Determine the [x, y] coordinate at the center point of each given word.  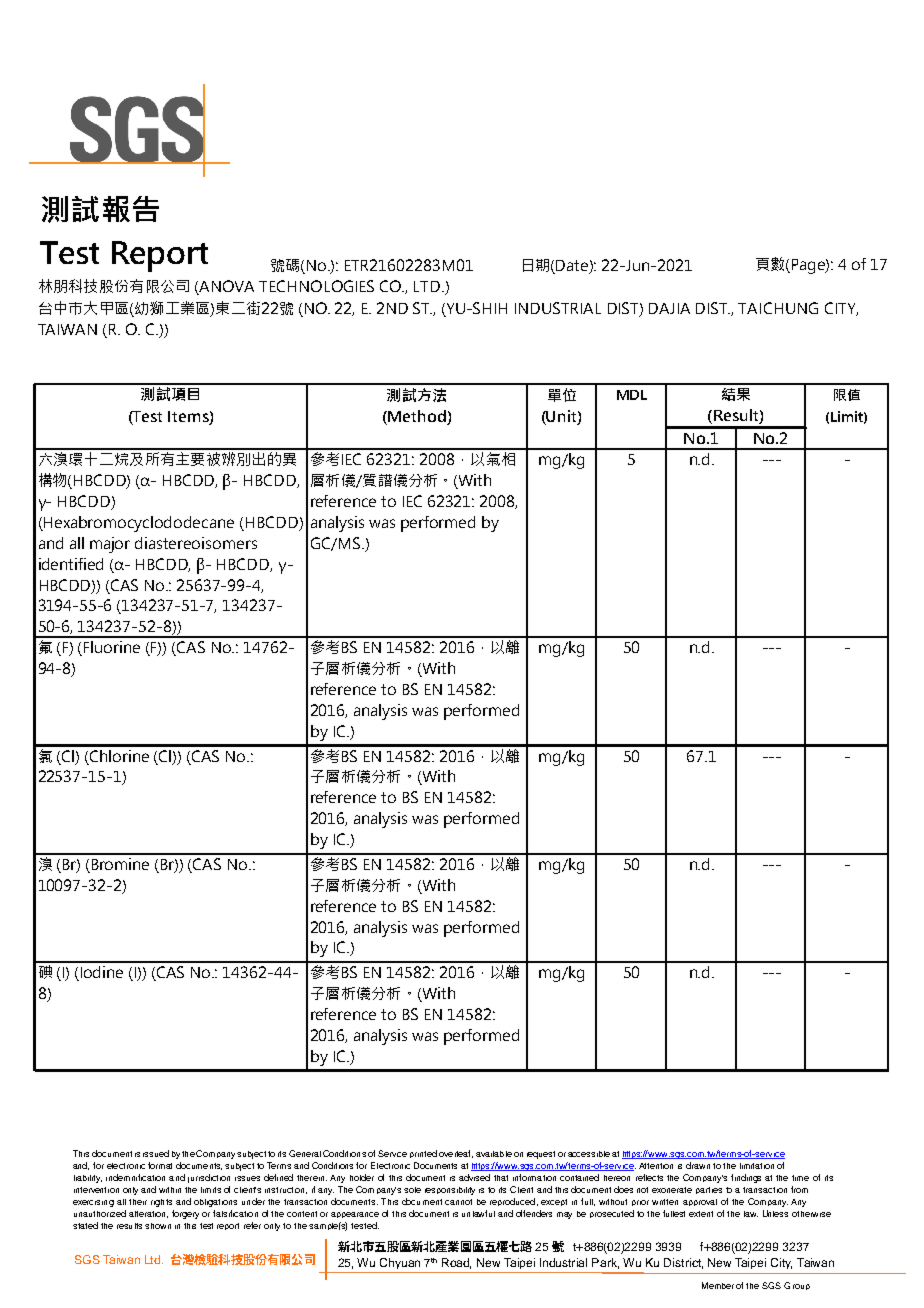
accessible [589, 1154]
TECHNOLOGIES [316, 286]
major [110, 545]
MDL [632, 395]
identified [71, 564]
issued [156, 1153]
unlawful [478, 1213]
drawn [698, 1165]
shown [158, 1226]
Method [417, 417]
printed [423, 1154]
